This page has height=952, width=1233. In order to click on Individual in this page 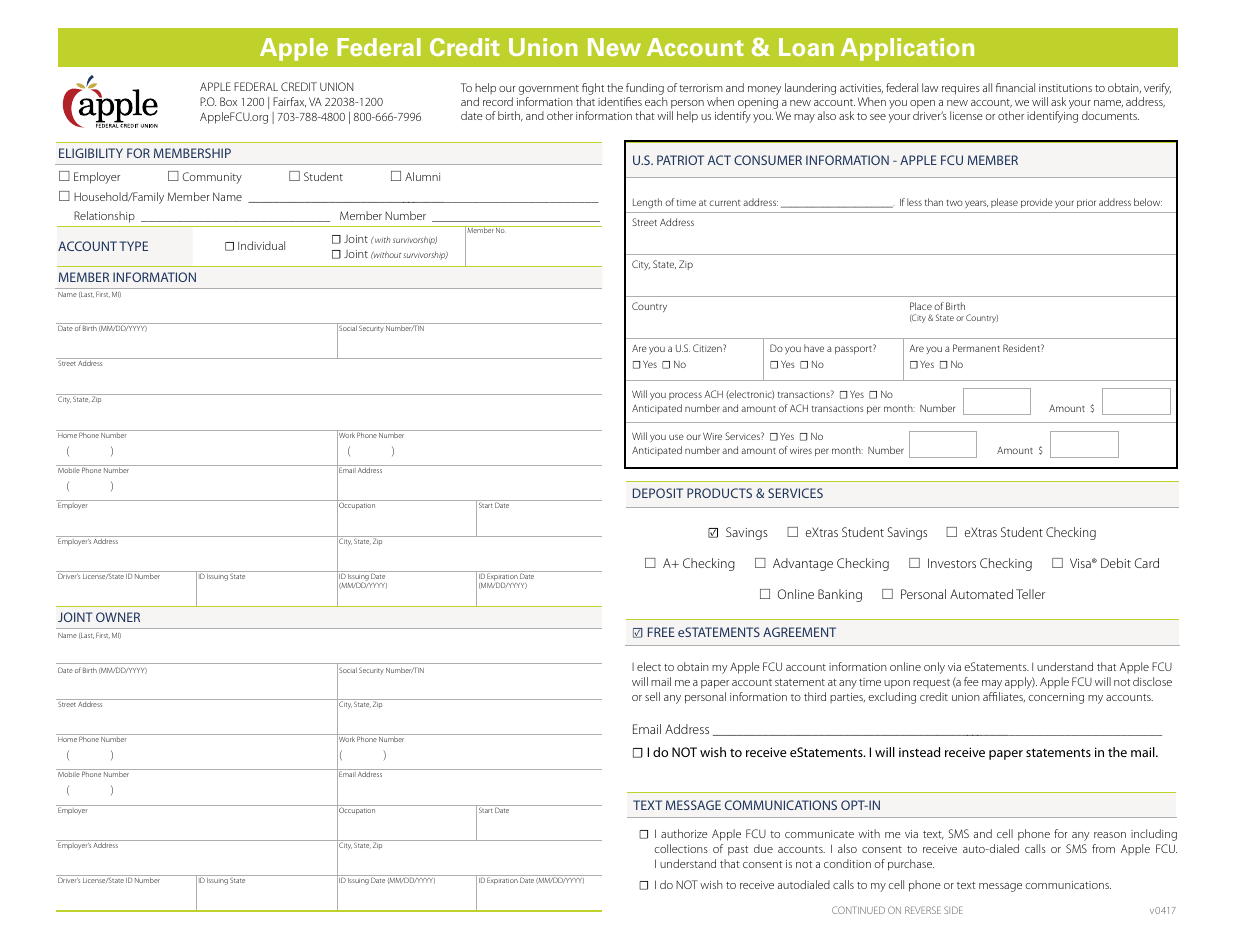, I will do `click(261, 245)`.
